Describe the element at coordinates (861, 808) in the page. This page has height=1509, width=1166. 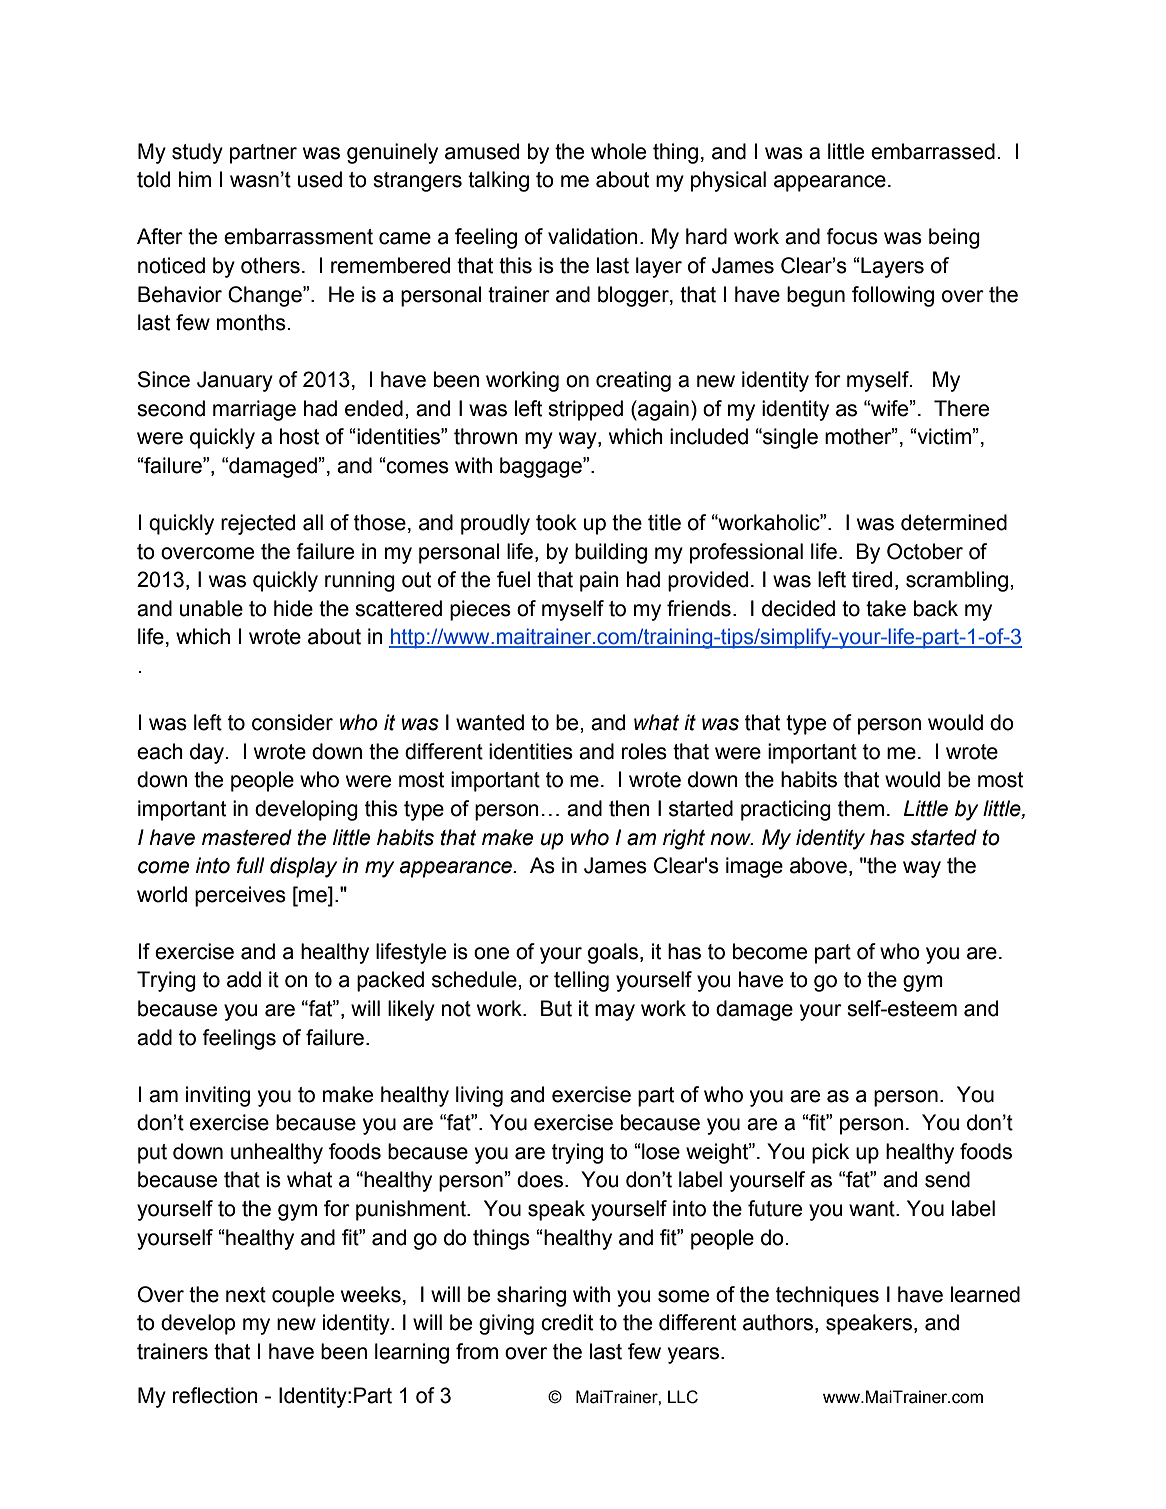
I see `them` at that location.
